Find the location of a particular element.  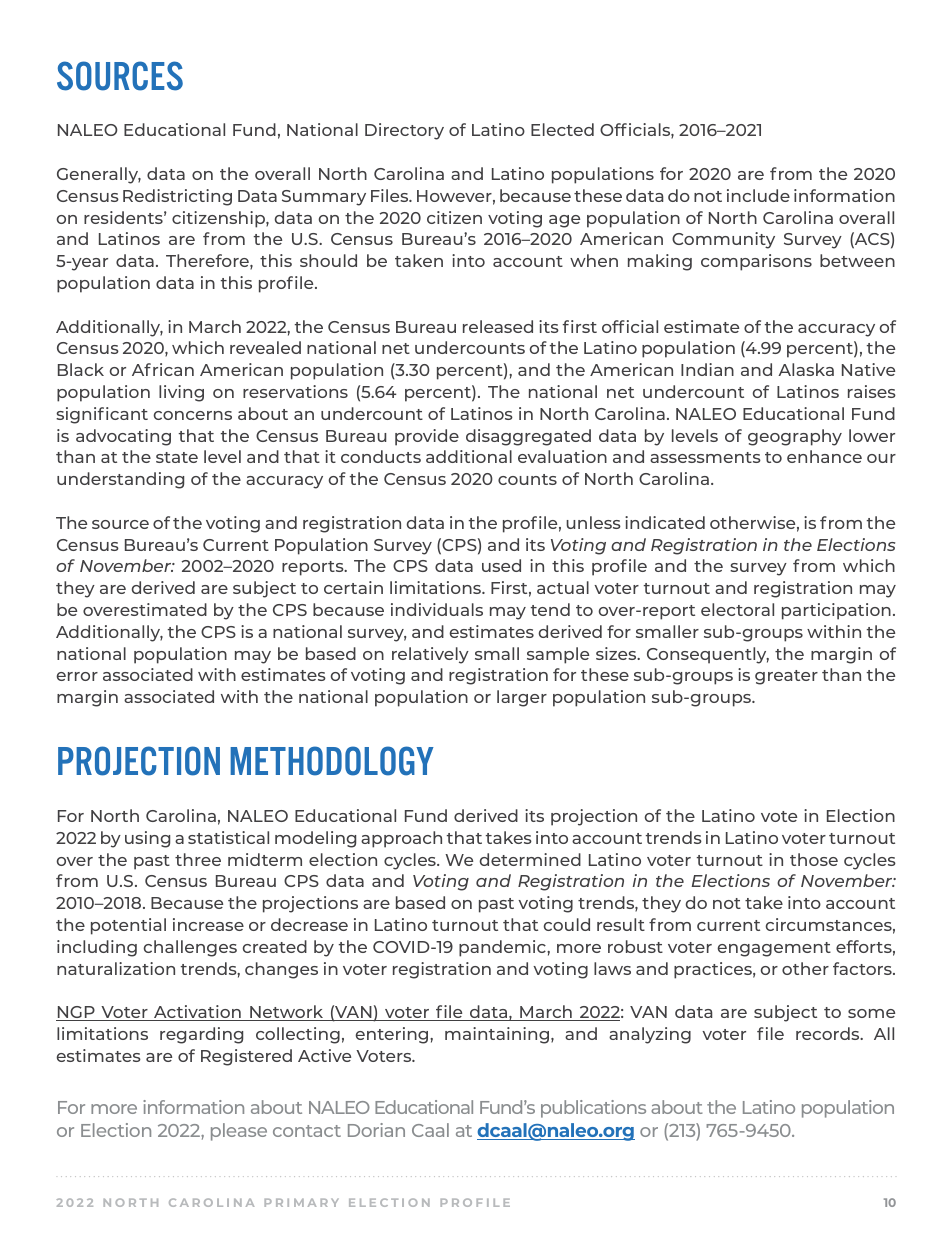

greater is located at coordinates (786, 677).
